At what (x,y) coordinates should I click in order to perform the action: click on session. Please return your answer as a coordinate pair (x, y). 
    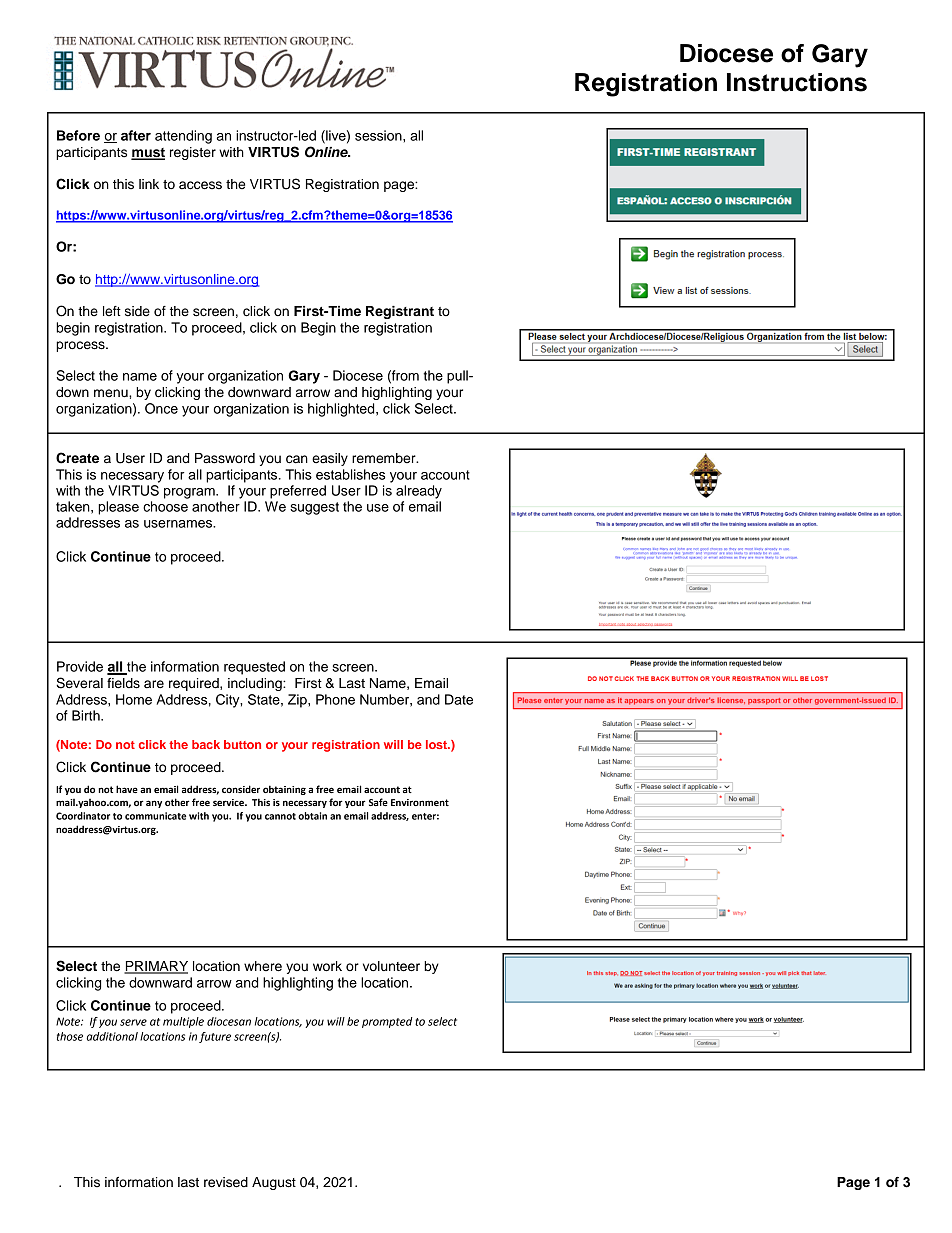
    Looking at the image, I should click on (379, 135).
